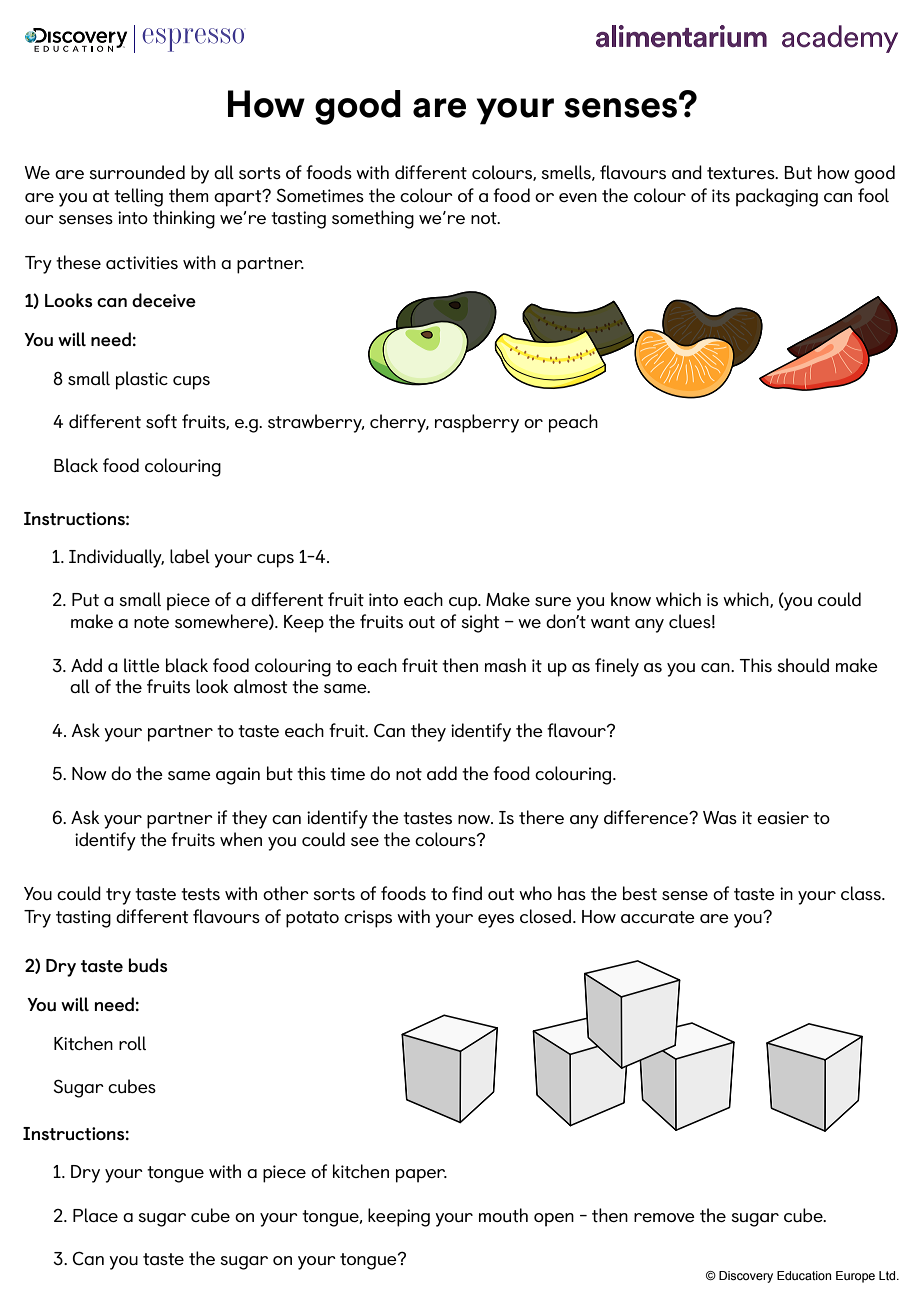 The image size is (924, 1308). Describe the element at coordinates (862, 893) in the screenshot. I see `class` at that location.
